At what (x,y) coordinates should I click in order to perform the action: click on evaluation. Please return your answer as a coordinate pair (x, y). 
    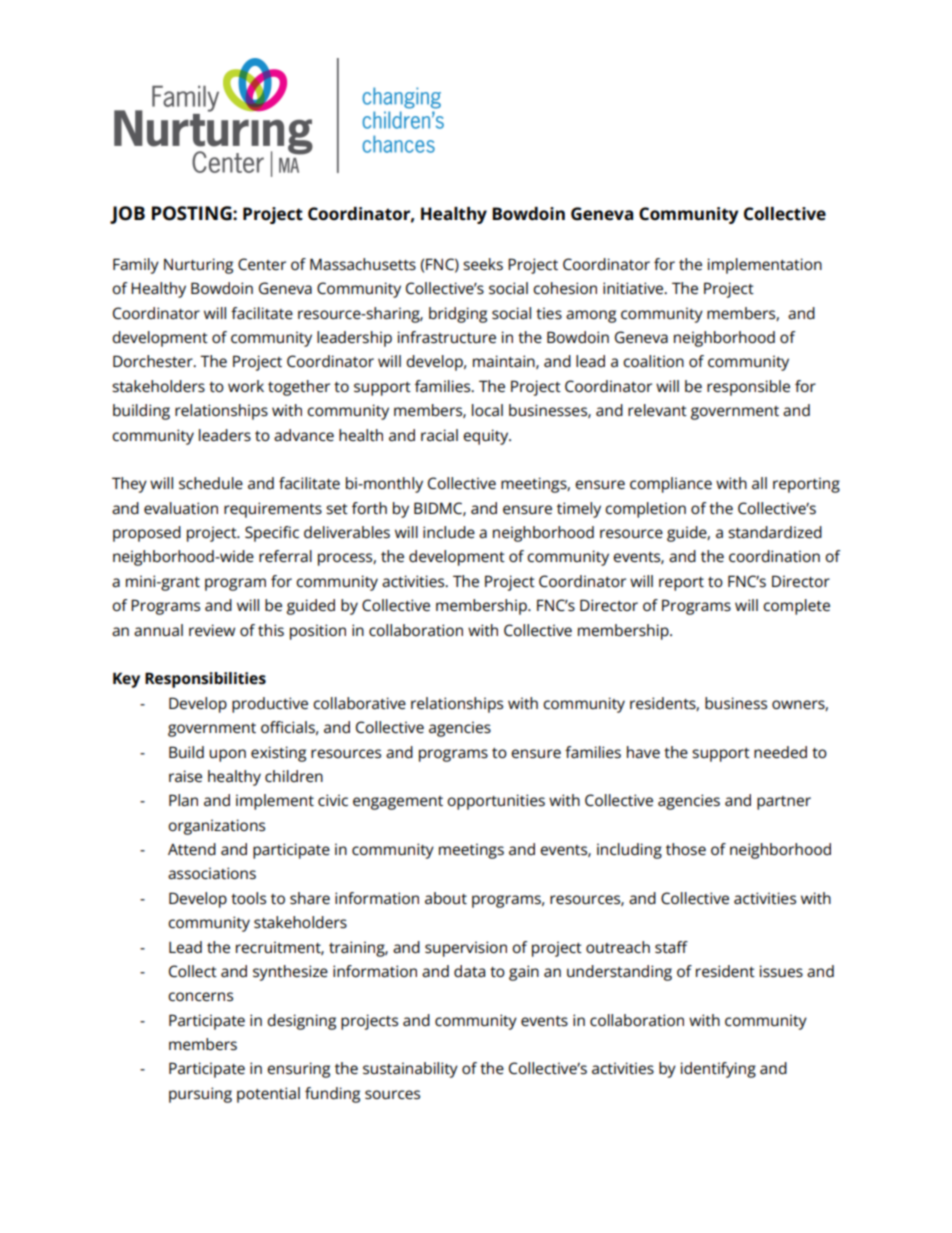
    Looking at the image, I should click on (181, 508).
